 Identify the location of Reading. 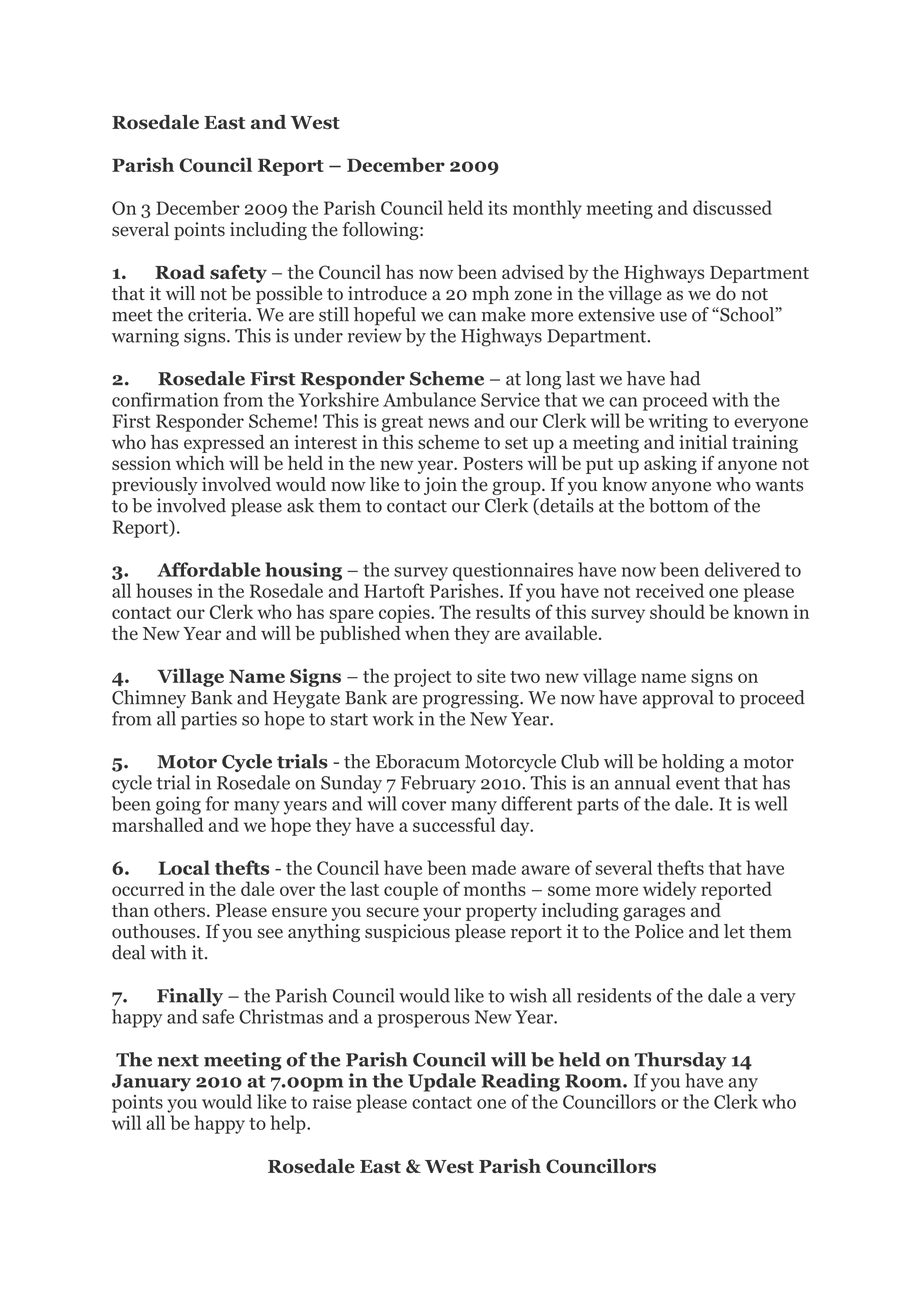
(520, 1082).
